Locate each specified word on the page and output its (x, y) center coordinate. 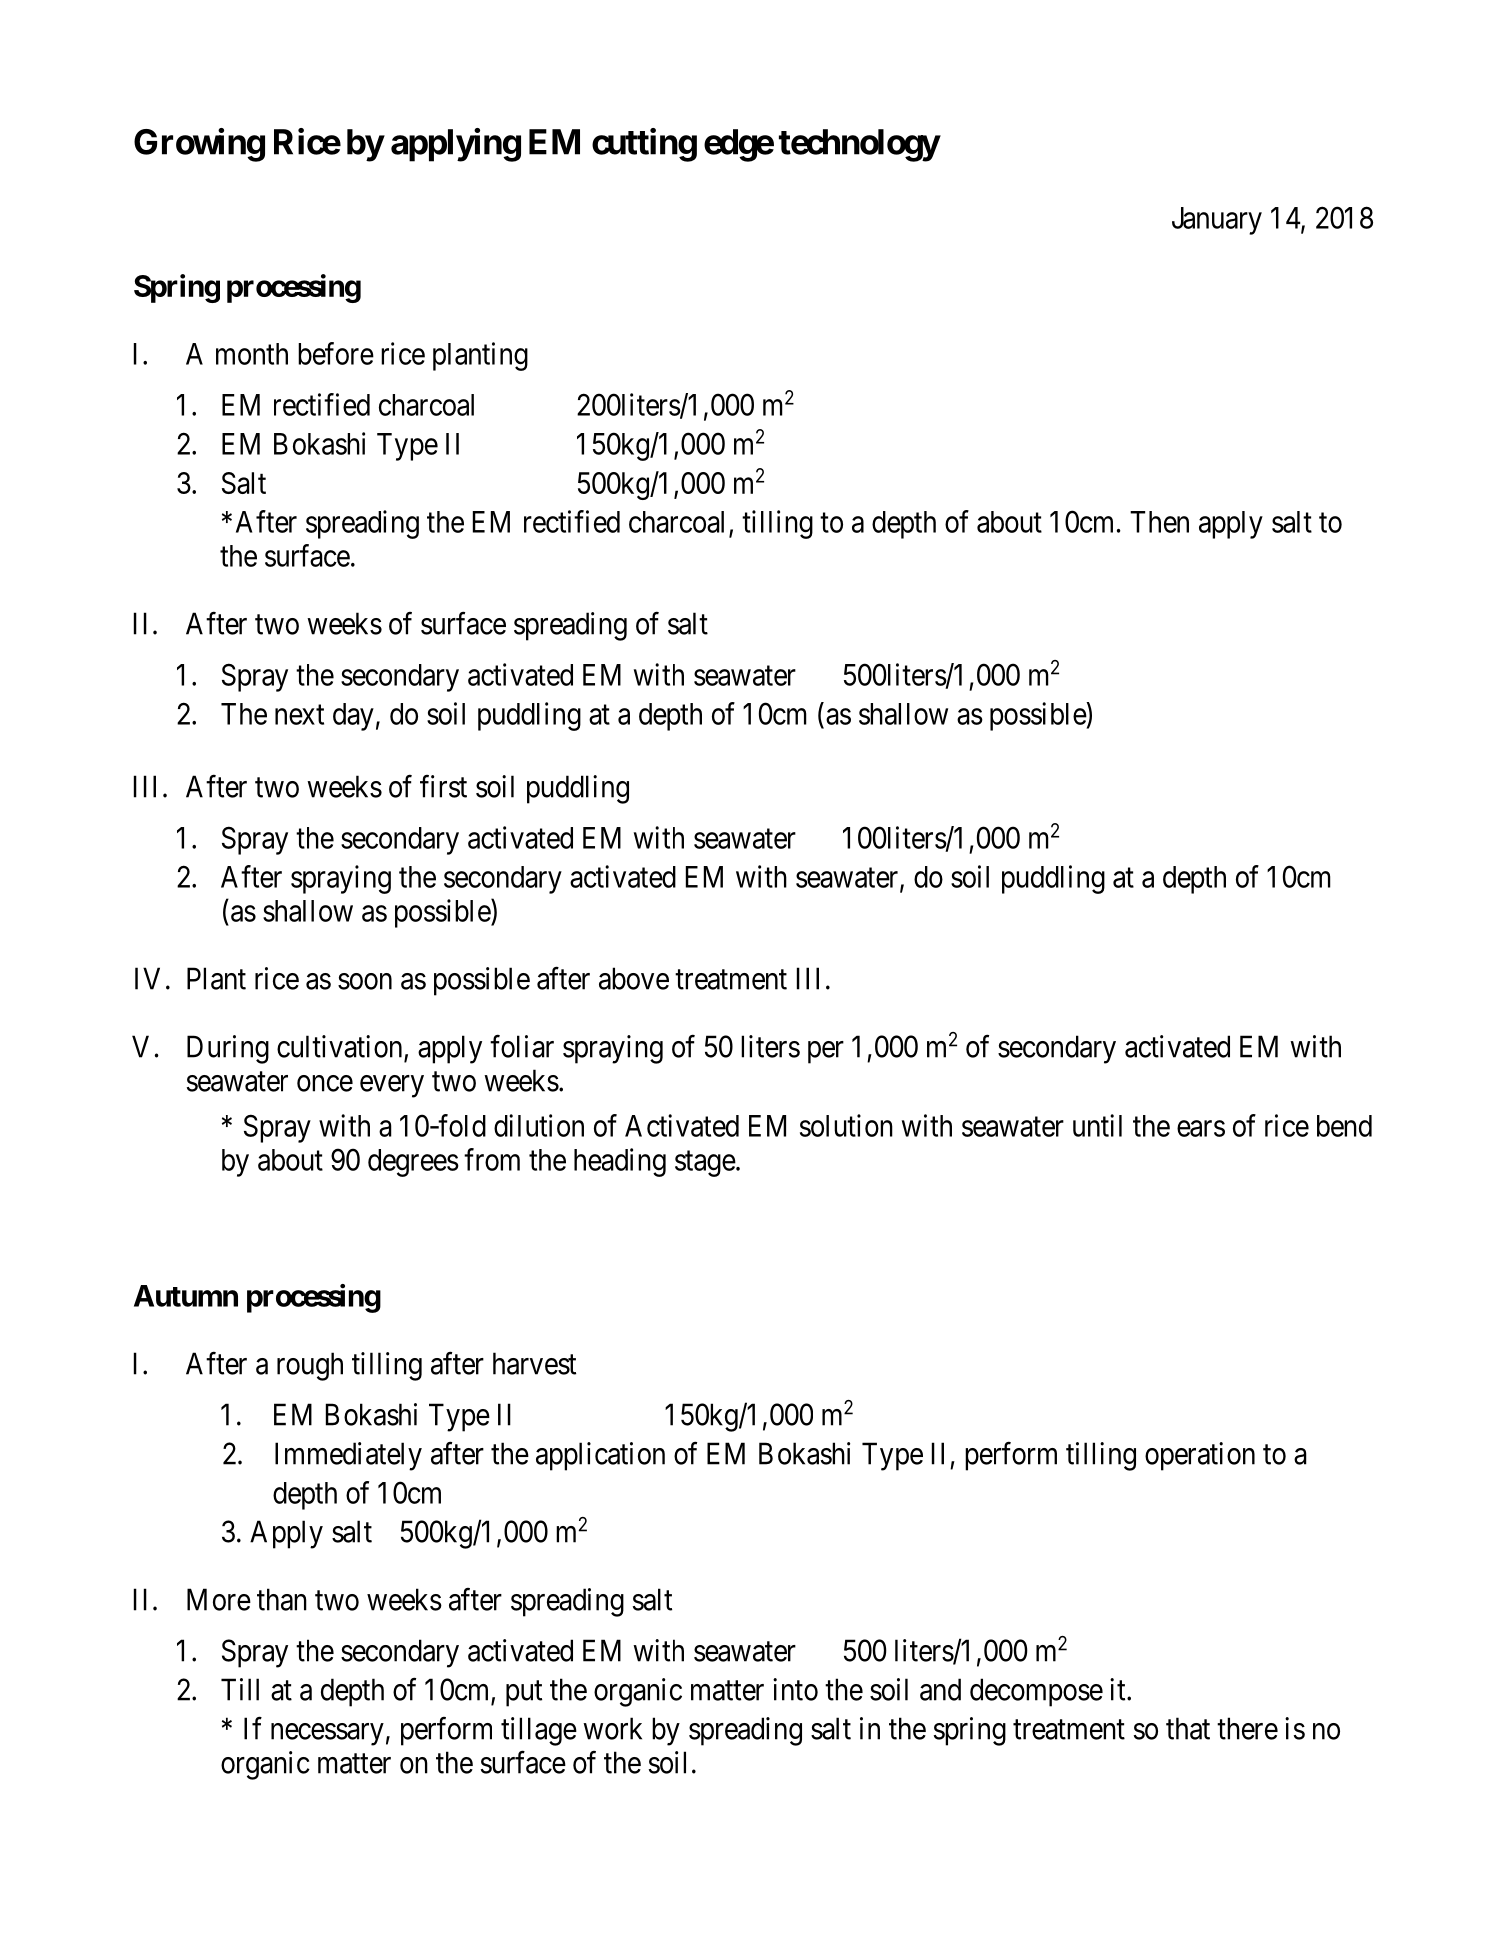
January (1217, 221)
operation (1200, 1456)
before (336, 353)
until (1097, 1125)
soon (365, 981)
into (795, 1689)
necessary (327, 1734)
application (600, 1456)
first (443, 786)
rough (310, 1366)
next (299, 715)
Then (1159, 522)
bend (1344, 1126)
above (634, 978)
